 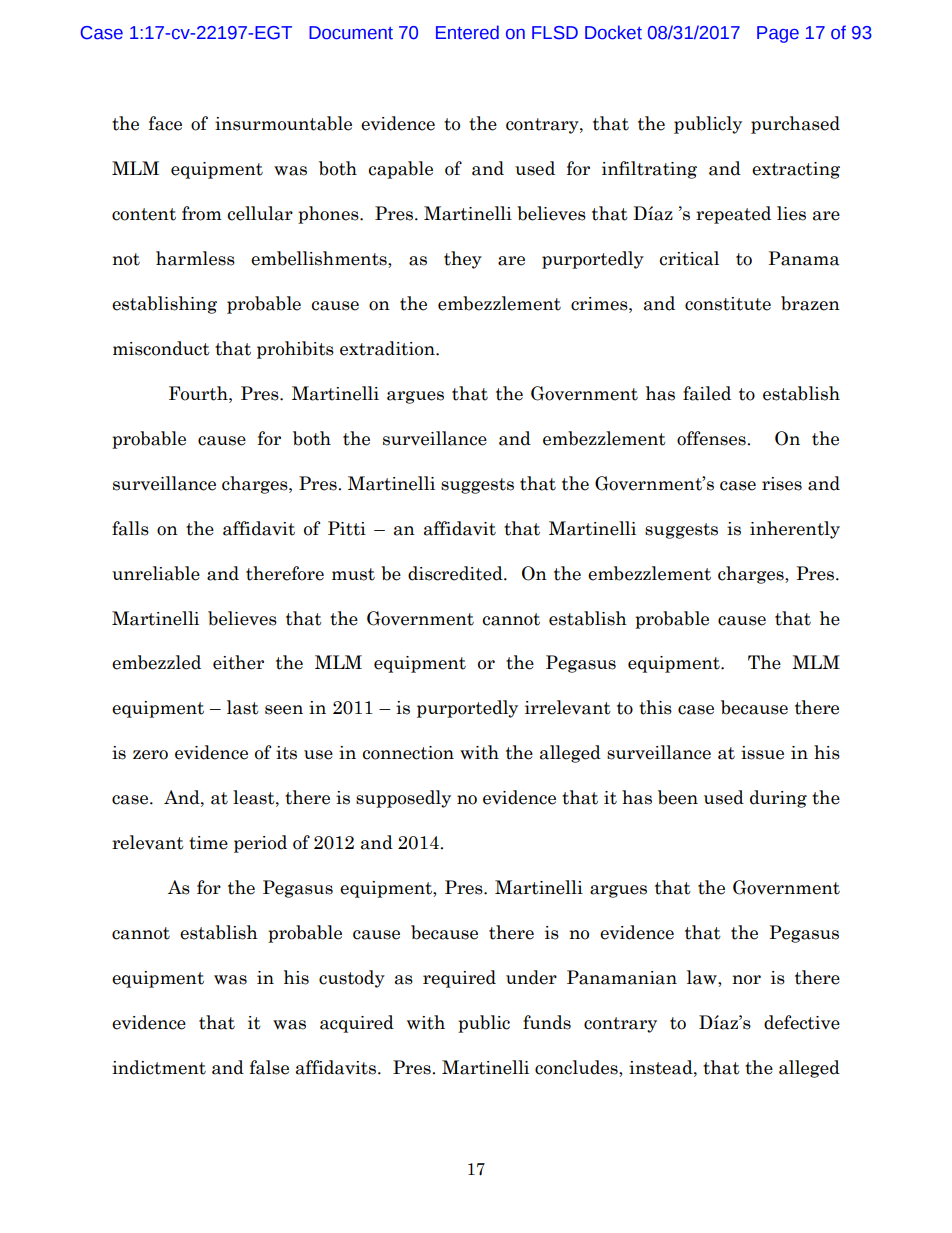 What do you see at coordinates (165, 123) in the screenshot?
I see `face` at bounding box center [165, 123].
